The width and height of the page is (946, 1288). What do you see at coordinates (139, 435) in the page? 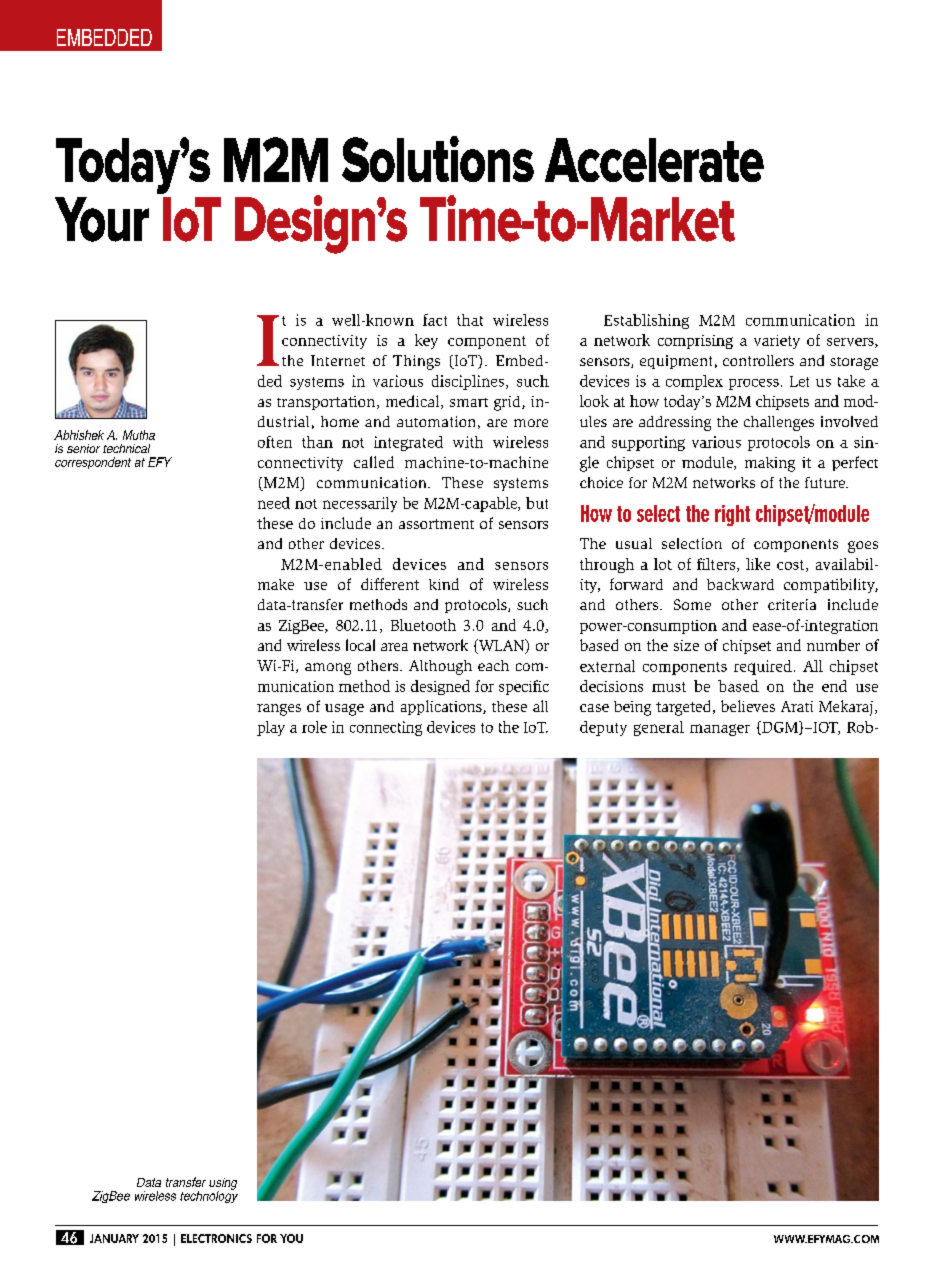
I see `Mutha` at bounding box center [139, 435].
